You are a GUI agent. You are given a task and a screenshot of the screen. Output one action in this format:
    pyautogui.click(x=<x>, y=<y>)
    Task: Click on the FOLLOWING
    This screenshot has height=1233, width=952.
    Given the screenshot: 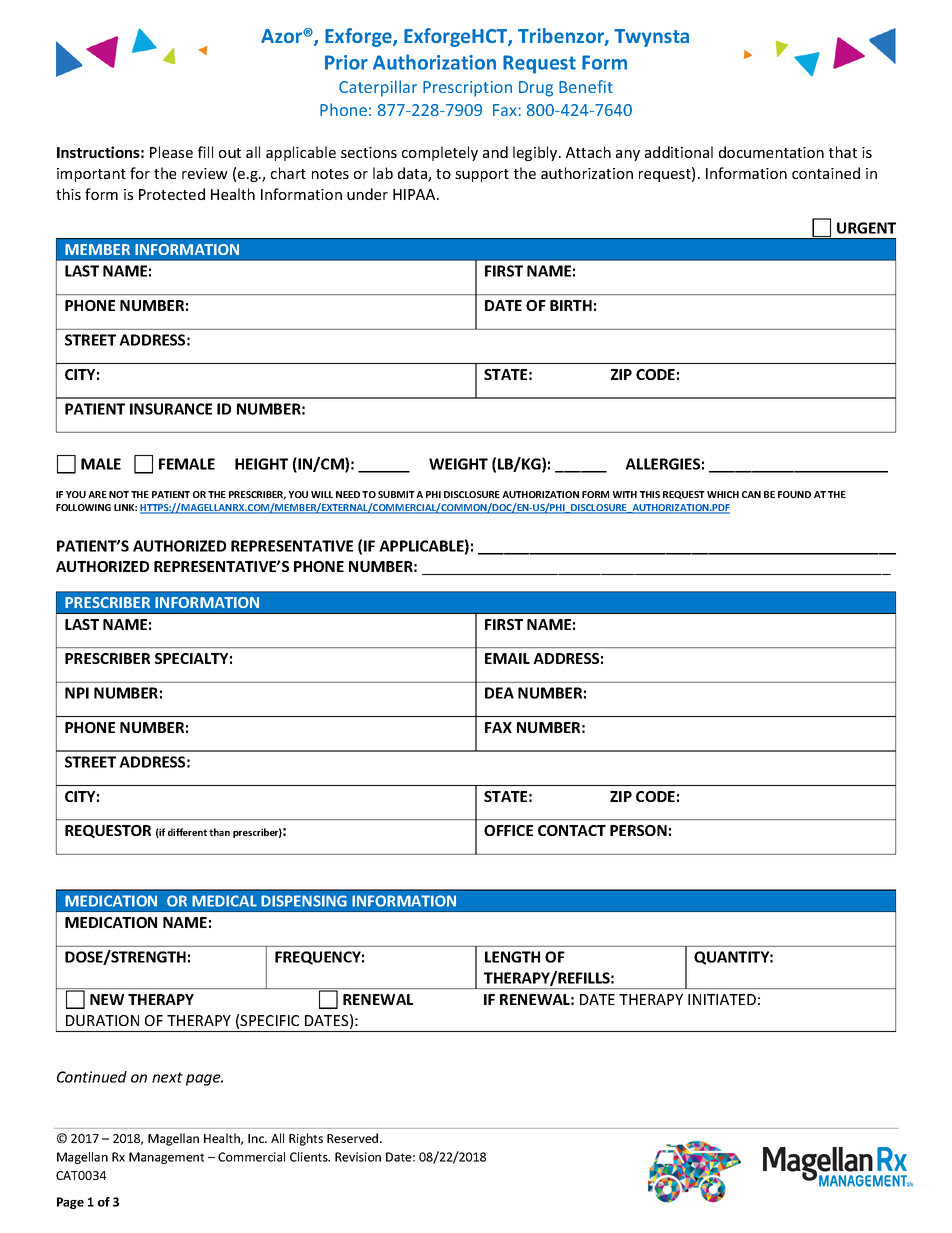 What is the action you would take?
    pyautogui.click(x=83, y=507)
